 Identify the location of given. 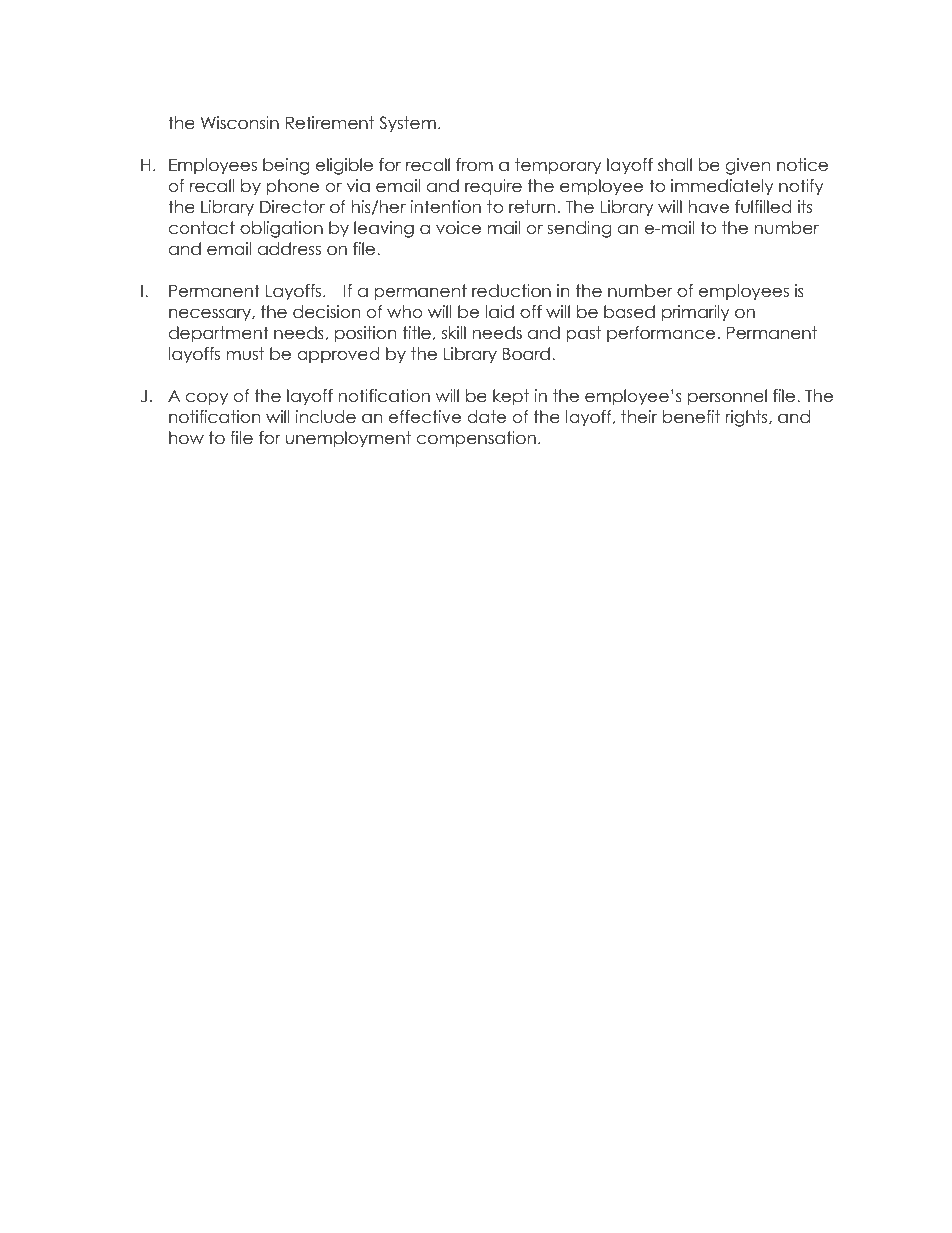
(748, 166).
